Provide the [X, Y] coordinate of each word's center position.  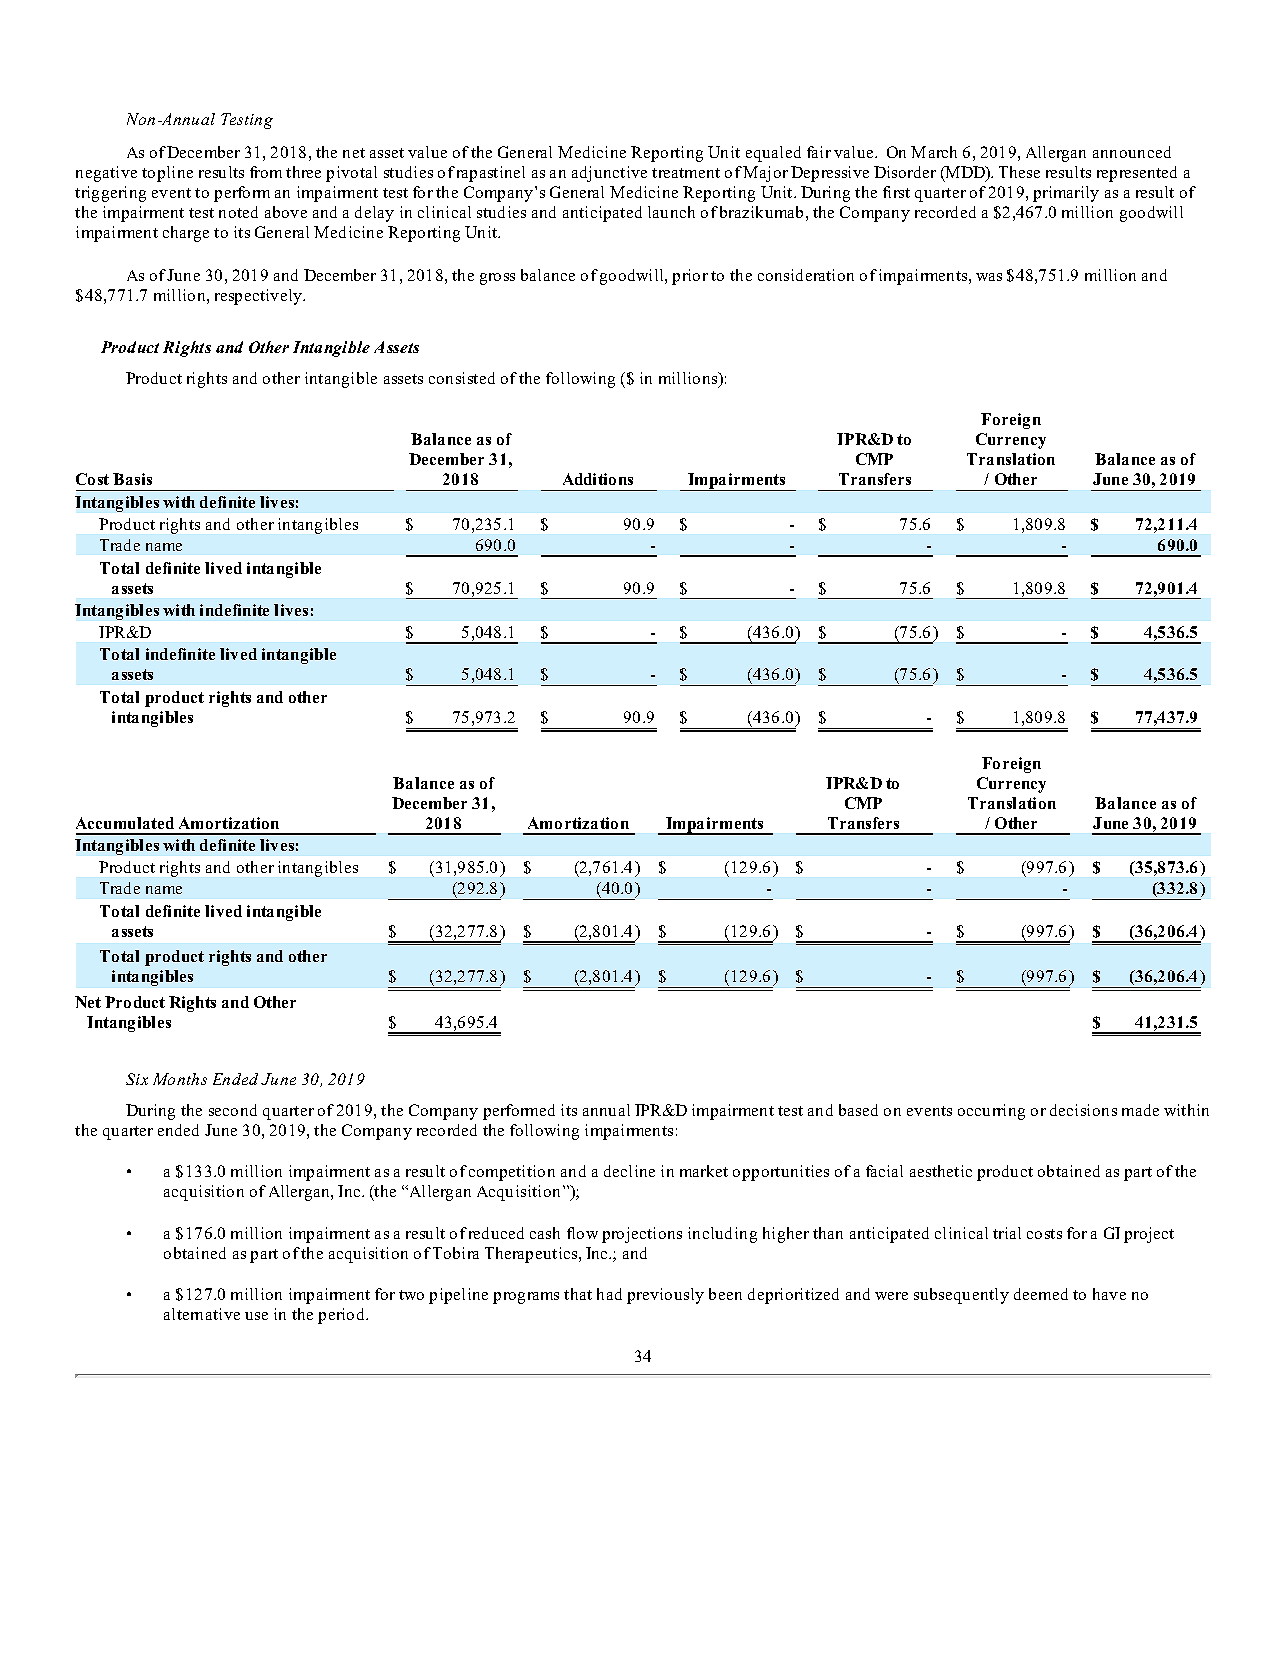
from [266, 172]
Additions [598, 479]
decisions [1083, 1110]
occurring [991, 1112]
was [989, 277]
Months [180, 1079]
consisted [462, 378]
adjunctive [609, 174]
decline [629, 1171]
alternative [202, 1314]
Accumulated [125, 823]
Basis [132, 479]
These [1019, 172]
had [609, 1294]
